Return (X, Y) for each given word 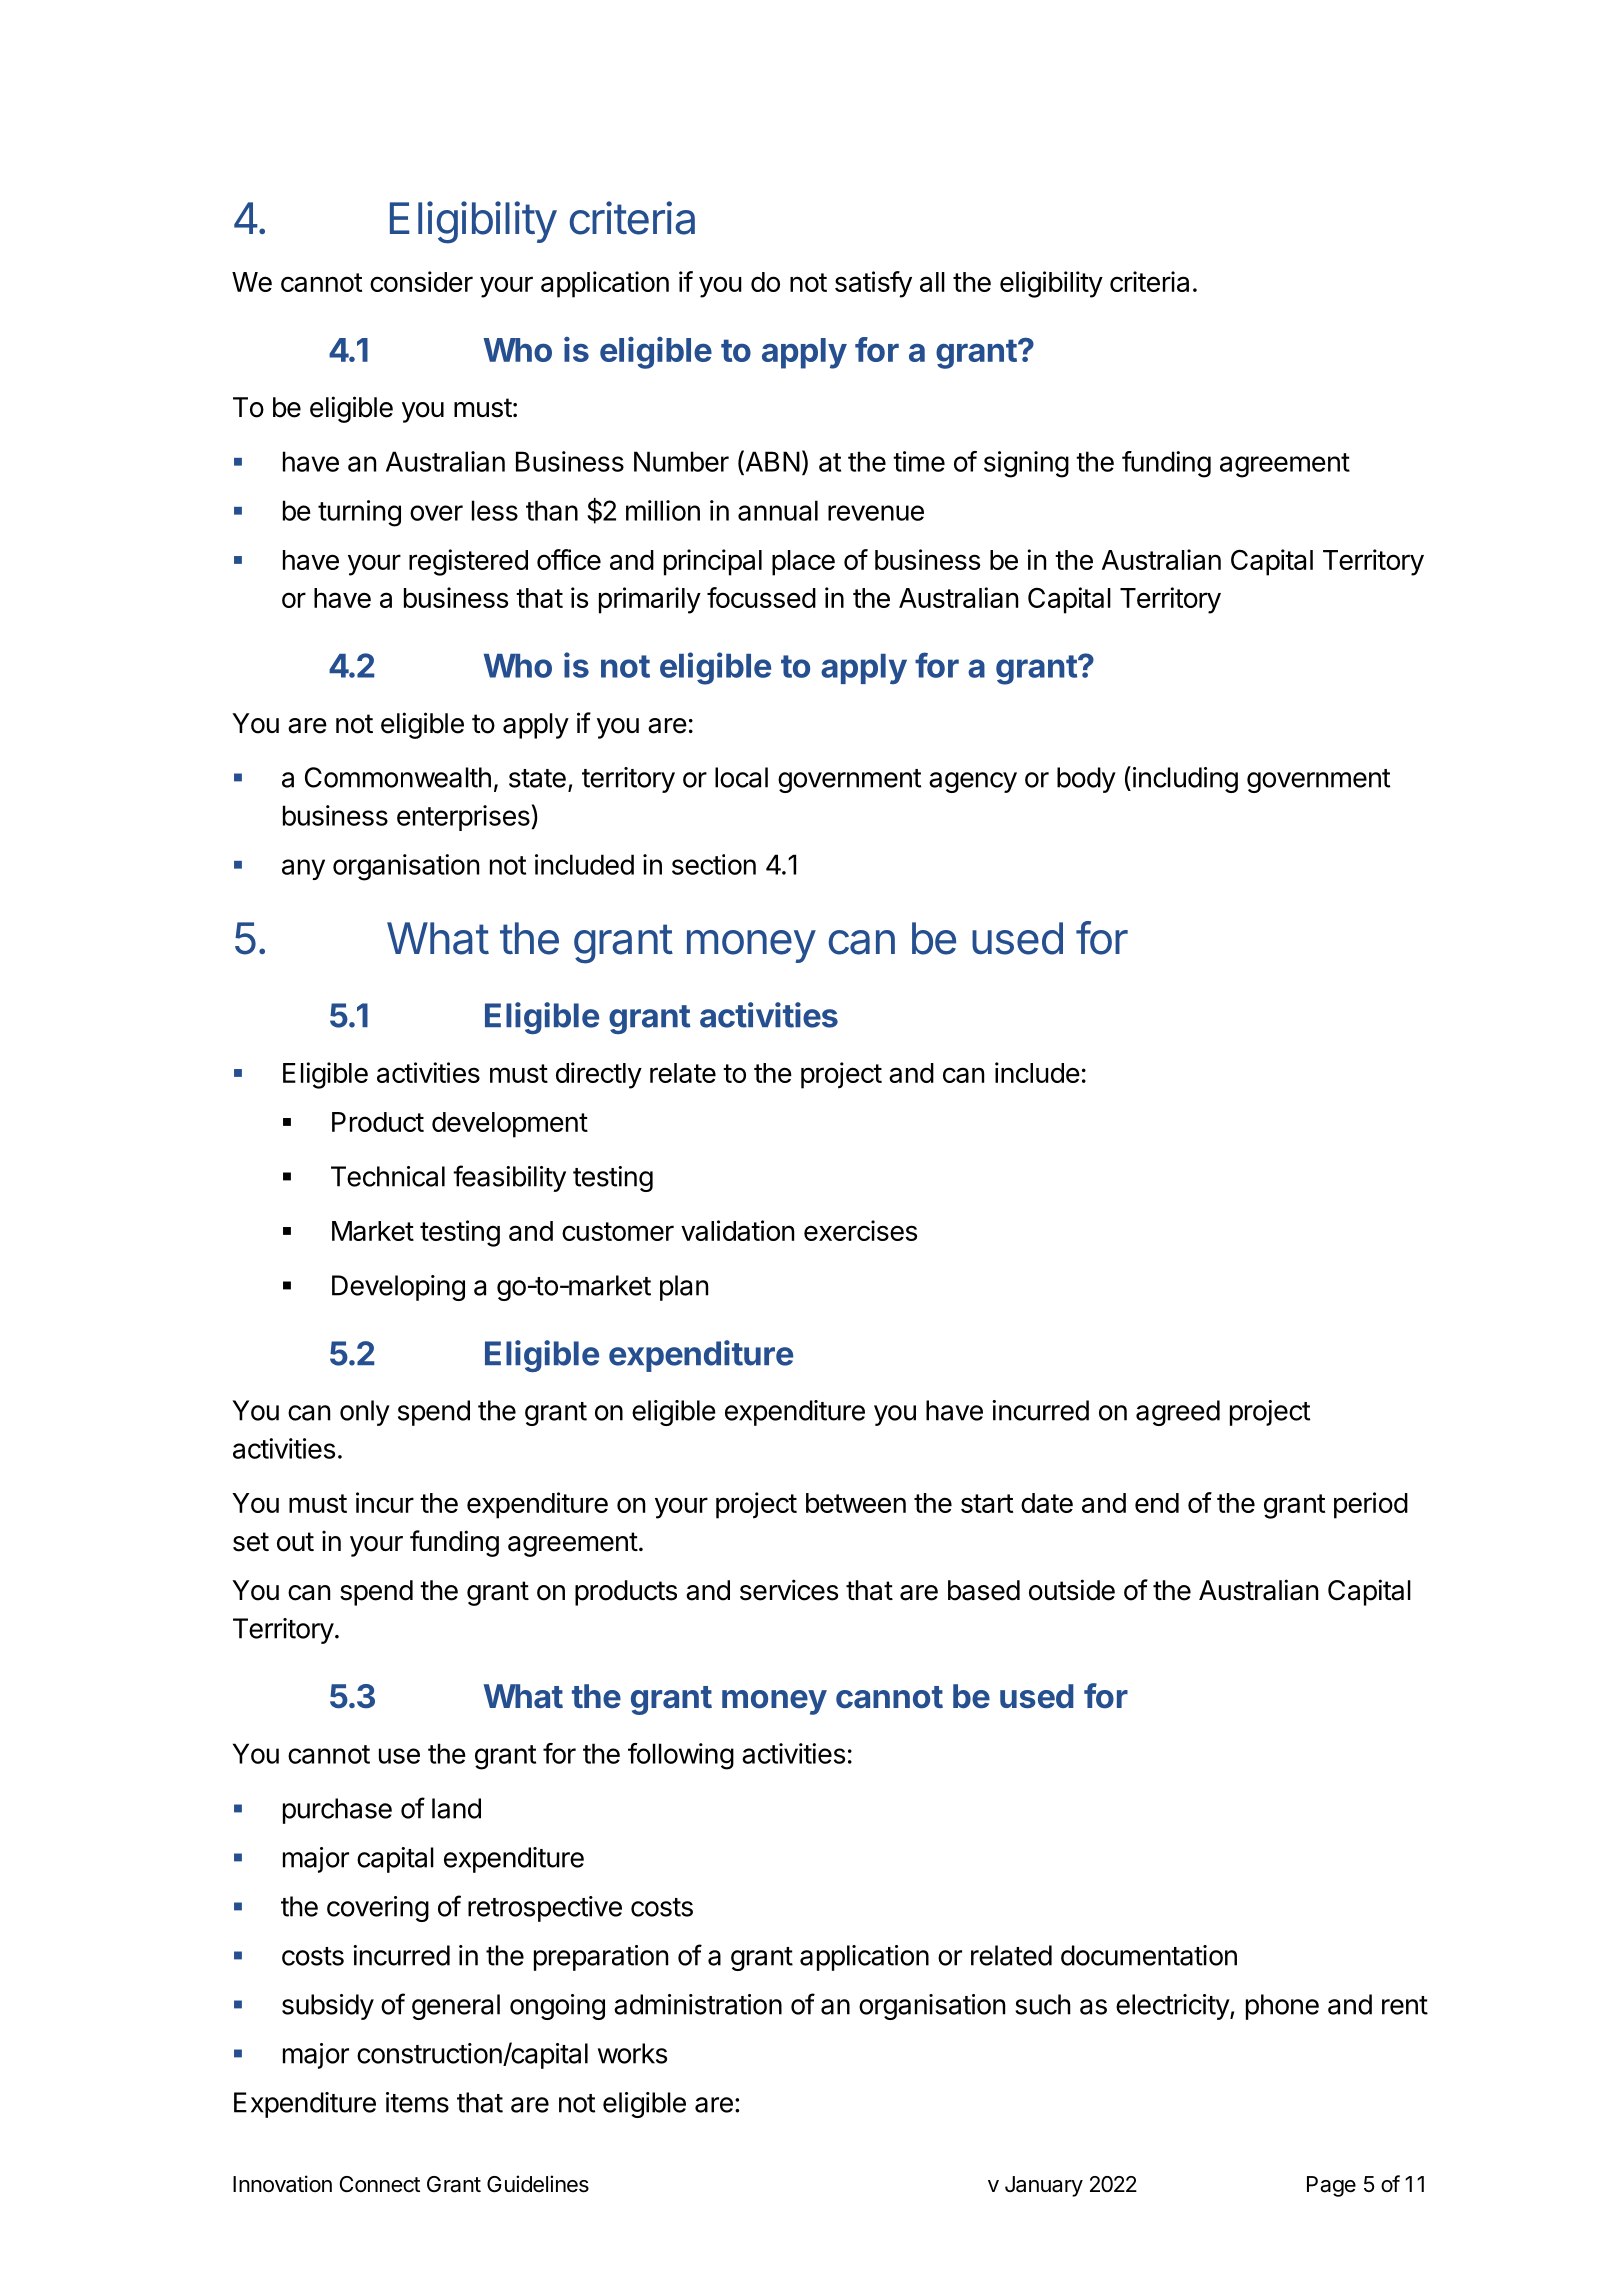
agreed (1178, 1413)
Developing (398, 1288)
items (417, 2102)
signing (1026, 464)
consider (421, 281)
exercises (860, 1230)
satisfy (873, 284)
